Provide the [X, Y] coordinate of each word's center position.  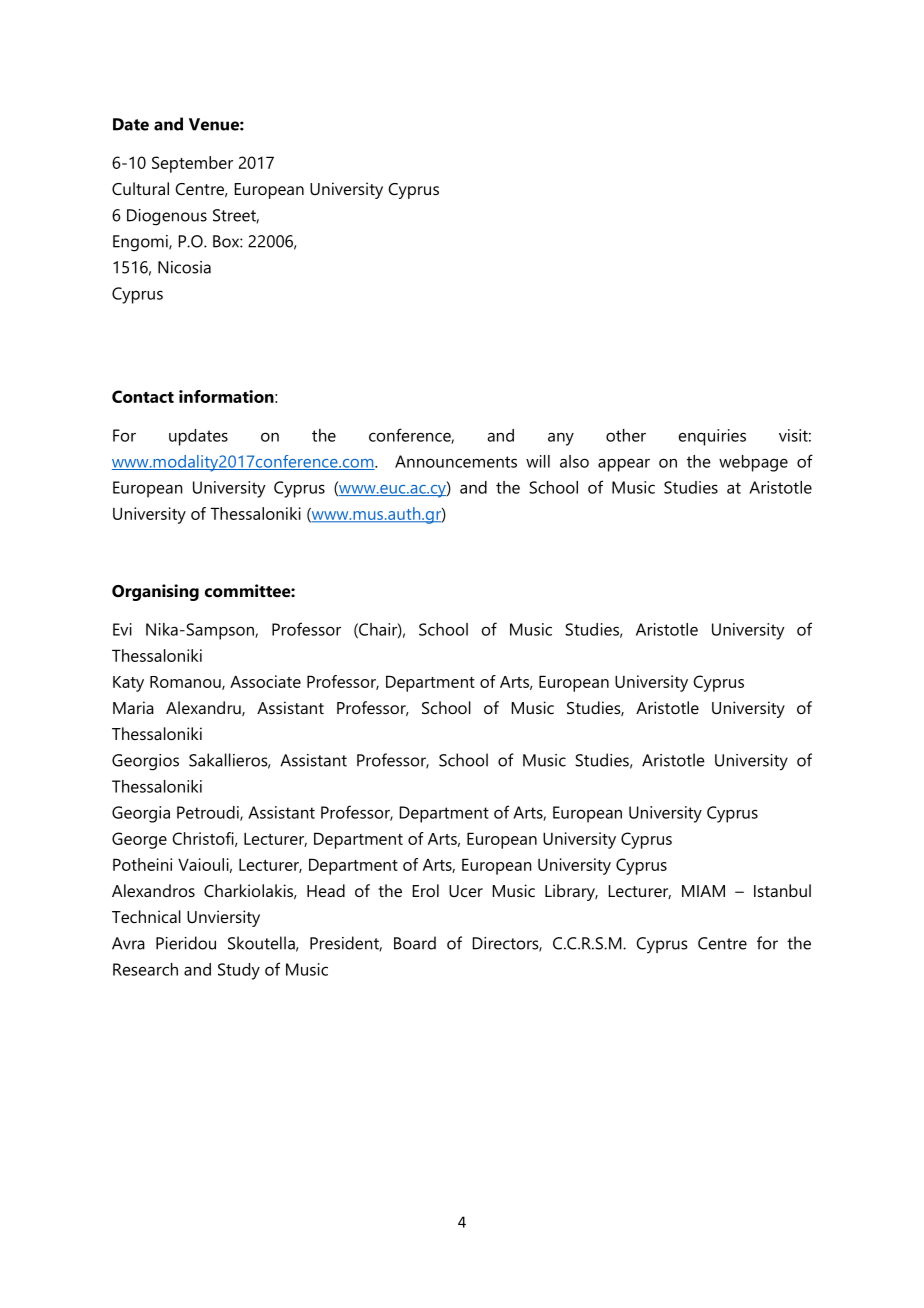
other [626, 435]
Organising [155, 592]
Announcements [456, 461]
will [538, 461]
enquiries [712, 437]
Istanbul [782, 890]
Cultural [140, 188]
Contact [143, 396]
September [192, 164]
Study [239, 971]
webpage [753, 463]
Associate [265, 681]
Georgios [145, 762]
